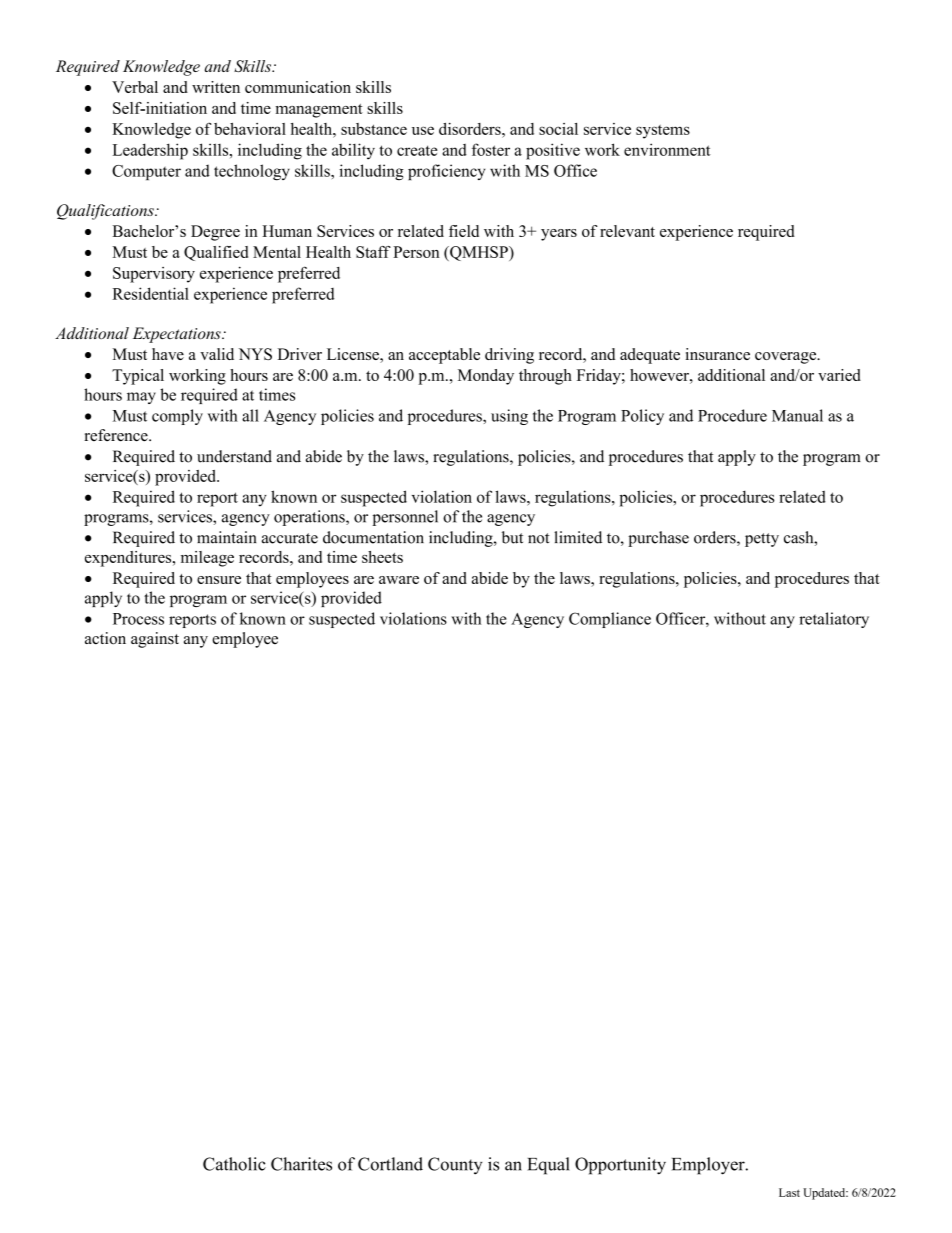  I want to click on written, so click(216, 87).
